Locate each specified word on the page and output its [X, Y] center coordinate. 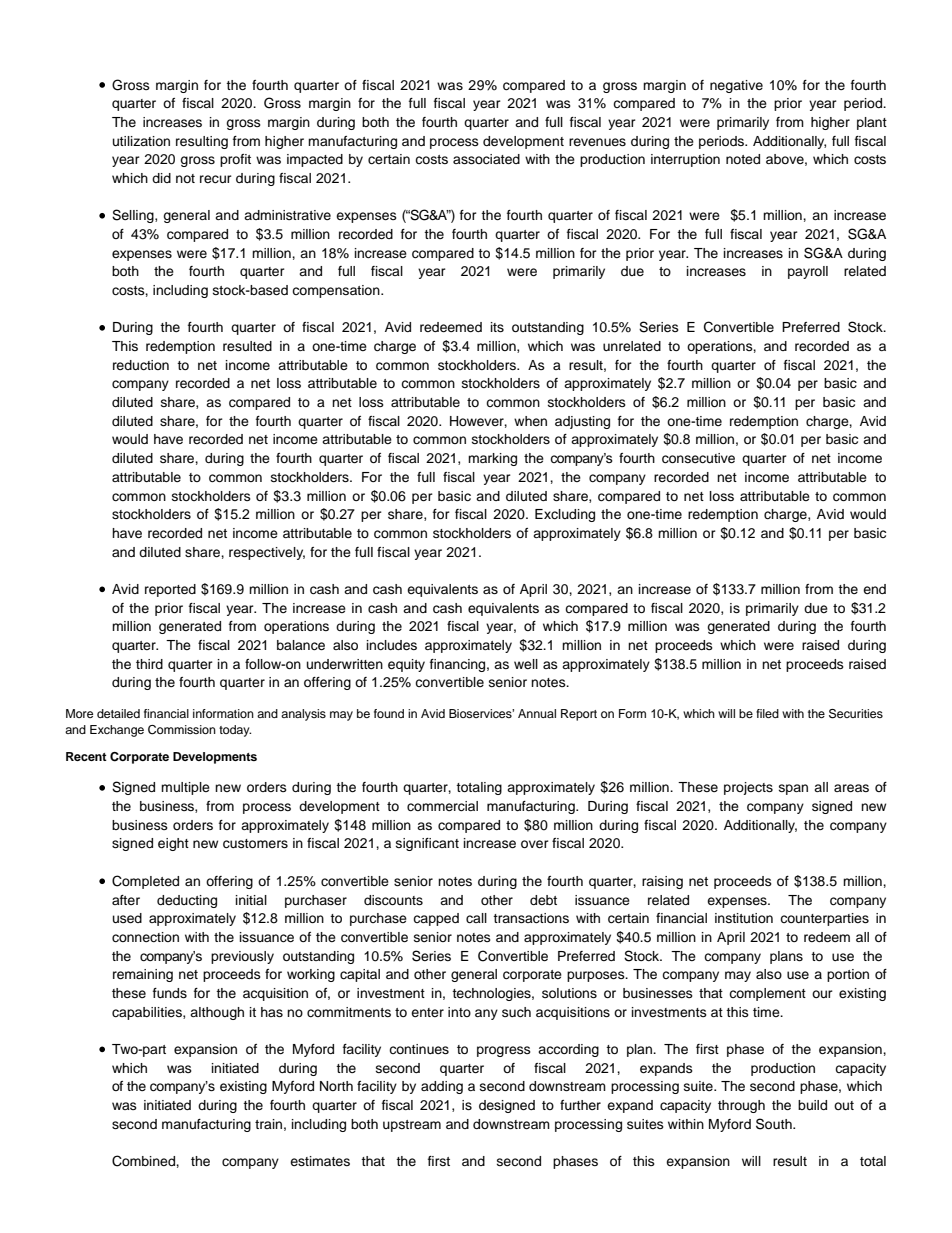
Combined [144, 1161]
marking [492, 459]
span [793, 789]
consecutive [698, 458]
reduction [141, 365]
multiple [185, 788]
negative [736, 86]
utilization [141, 141]
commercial [442, 806]
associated [486, 159]
